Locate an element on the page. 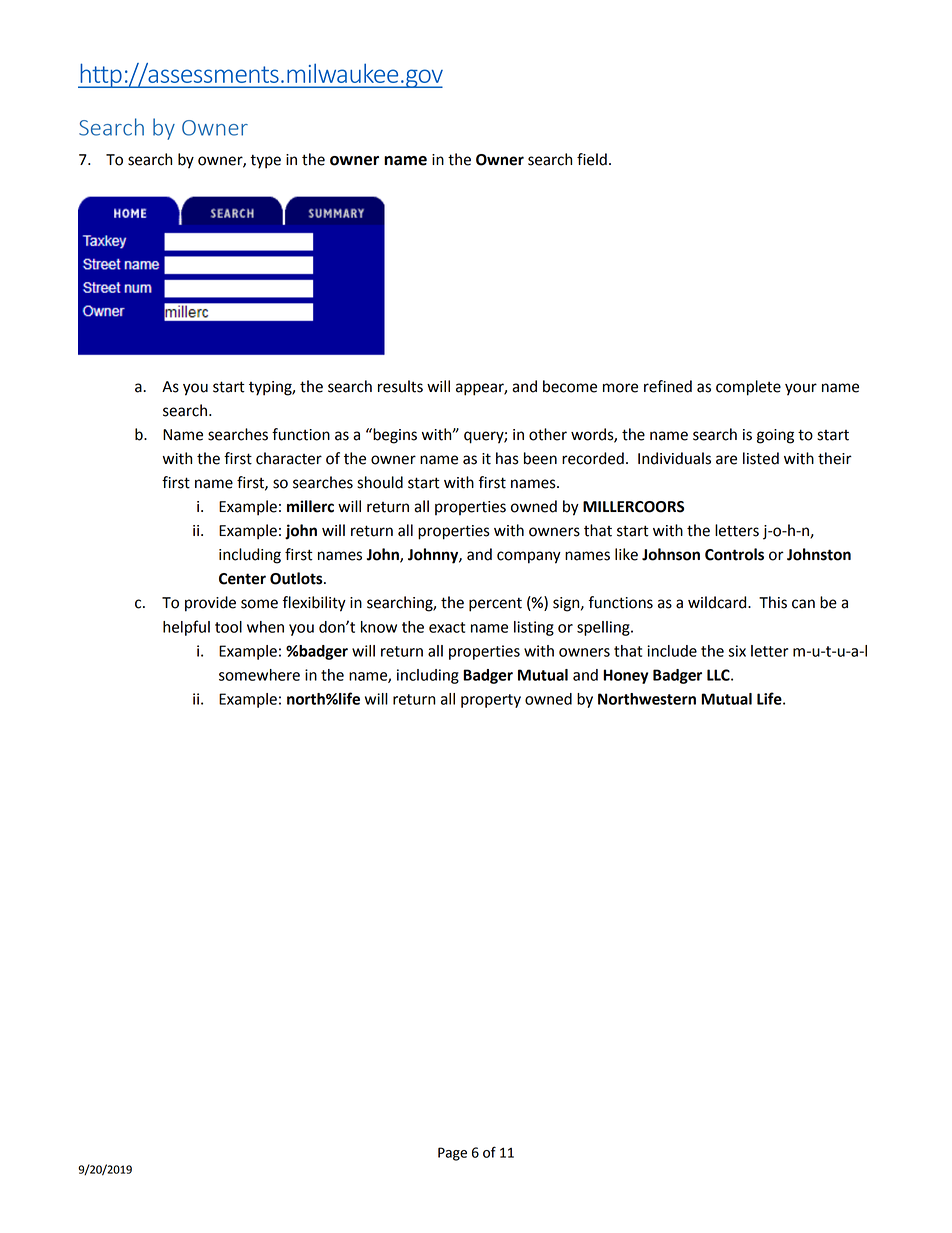 This image has width=952, height=1233. when is located at coordinates (265, 627).
